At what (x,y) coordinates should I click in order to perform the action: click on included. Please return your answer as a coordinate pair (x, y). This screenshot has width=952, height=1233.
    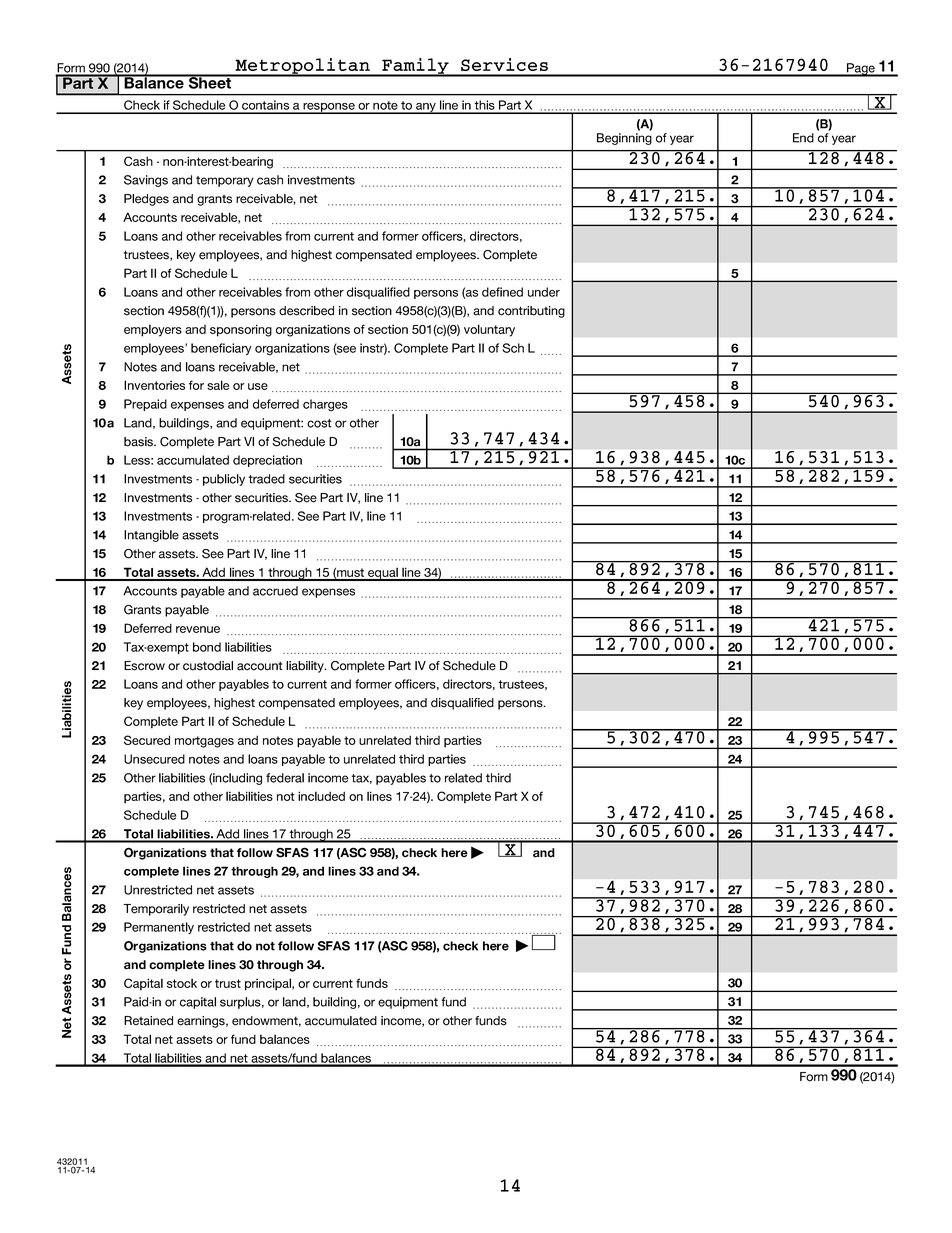
    Looking at the image, I should click on (321, 796).
